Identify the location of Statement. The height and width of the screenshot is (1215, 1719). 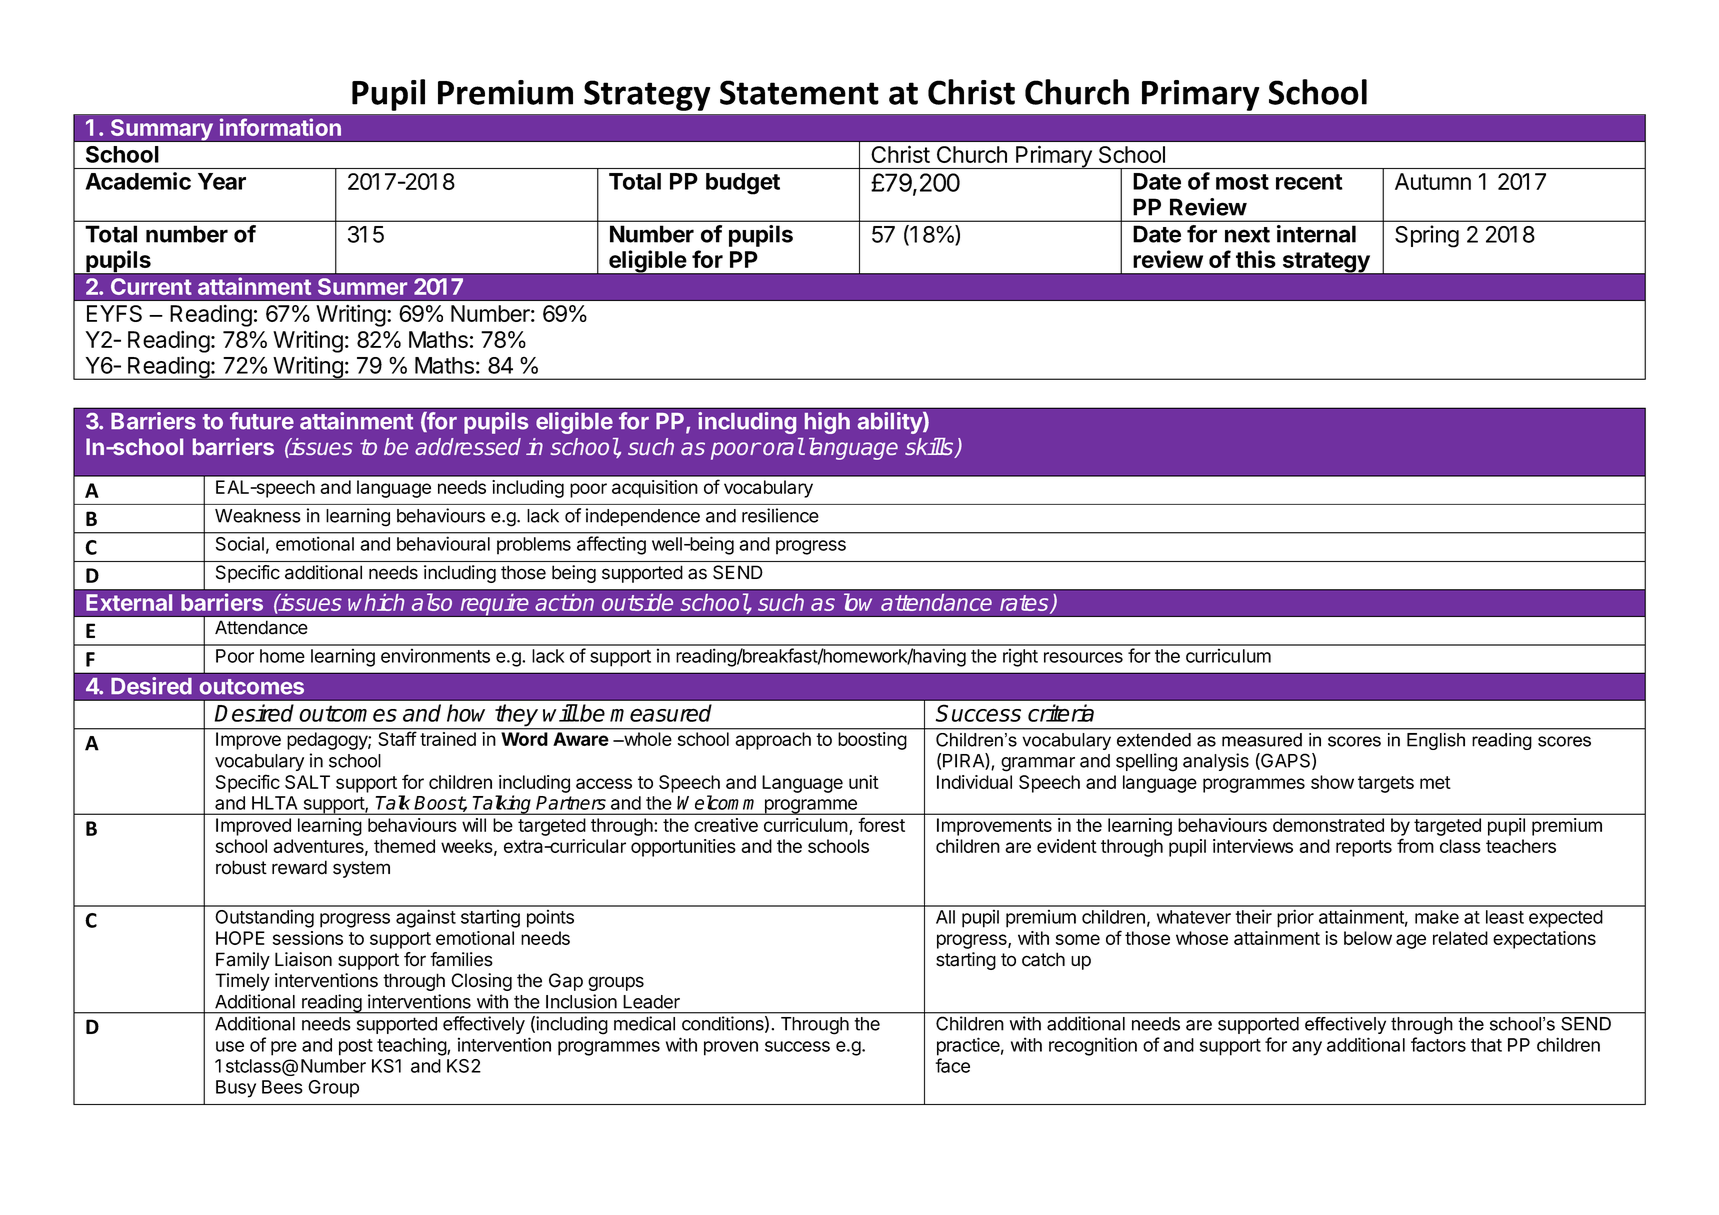
(799, 92).
